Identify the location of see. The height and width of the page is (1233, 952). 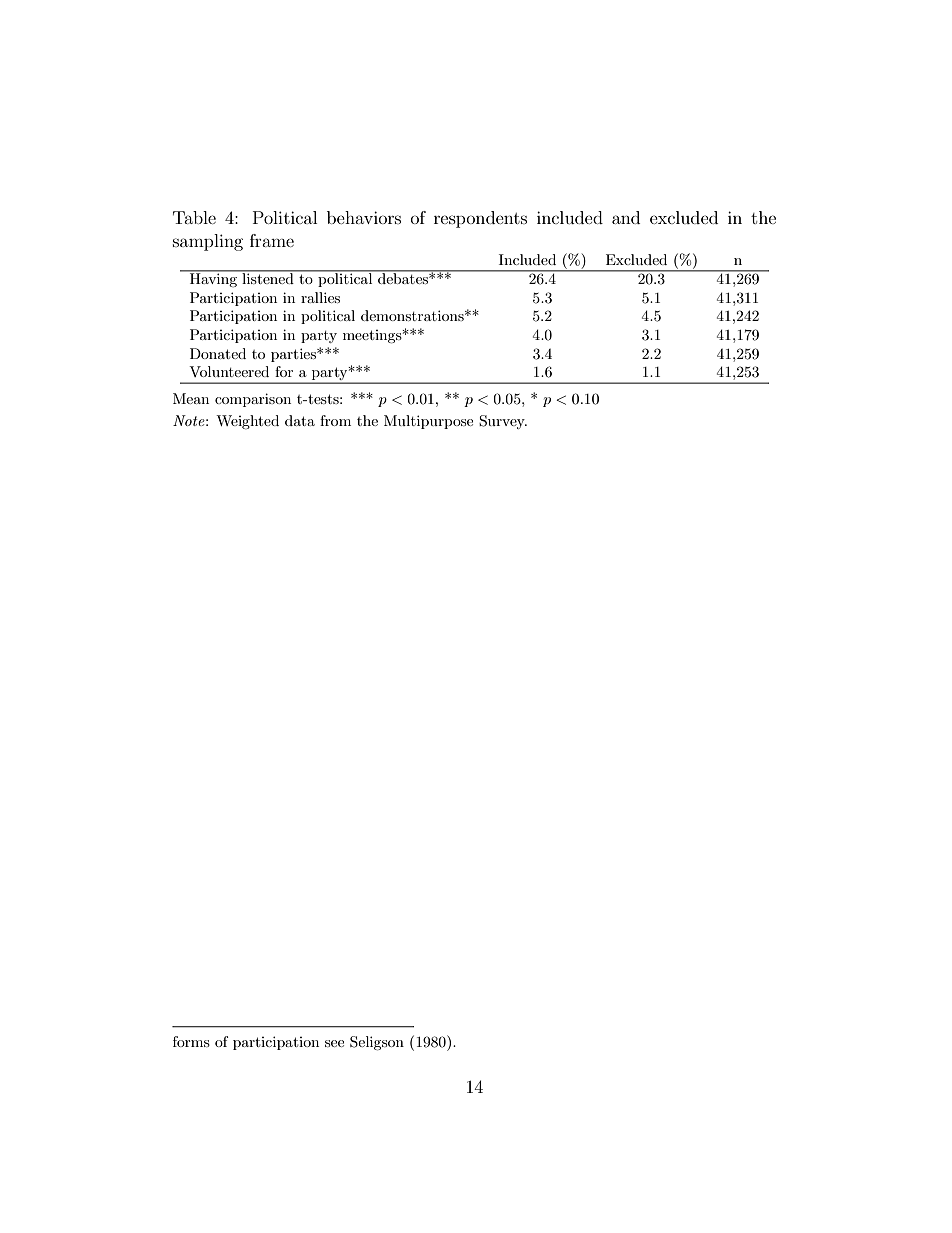
(334, 1043).
